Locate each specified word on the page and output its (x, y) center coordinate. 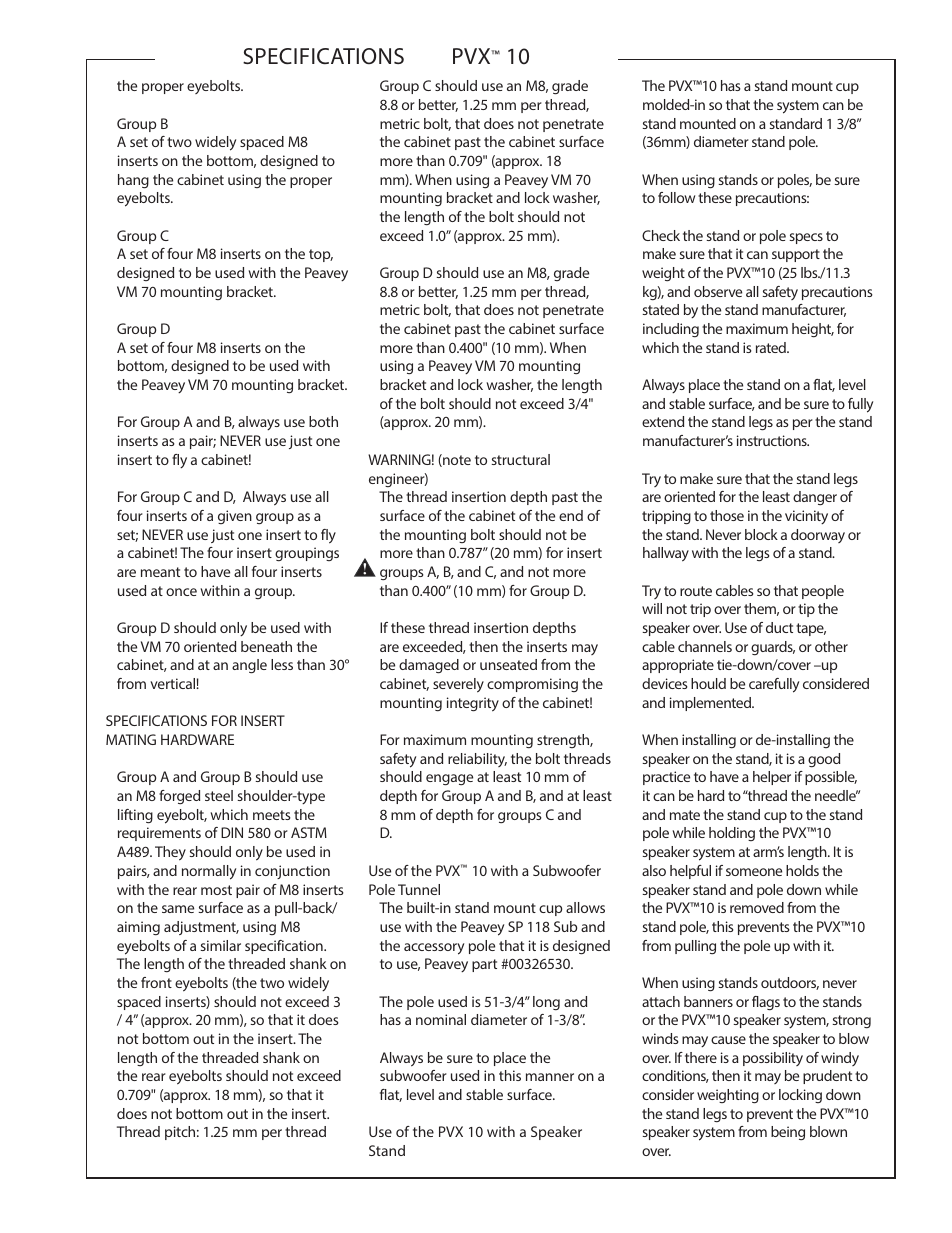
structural (520, 459)
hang (133, 181)
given (235, 517)
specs (806, 238)
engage (449, 780)
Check (661, 235)
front (156, 982)
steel (219, 795)
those (727, 515)
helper (772, 778)
